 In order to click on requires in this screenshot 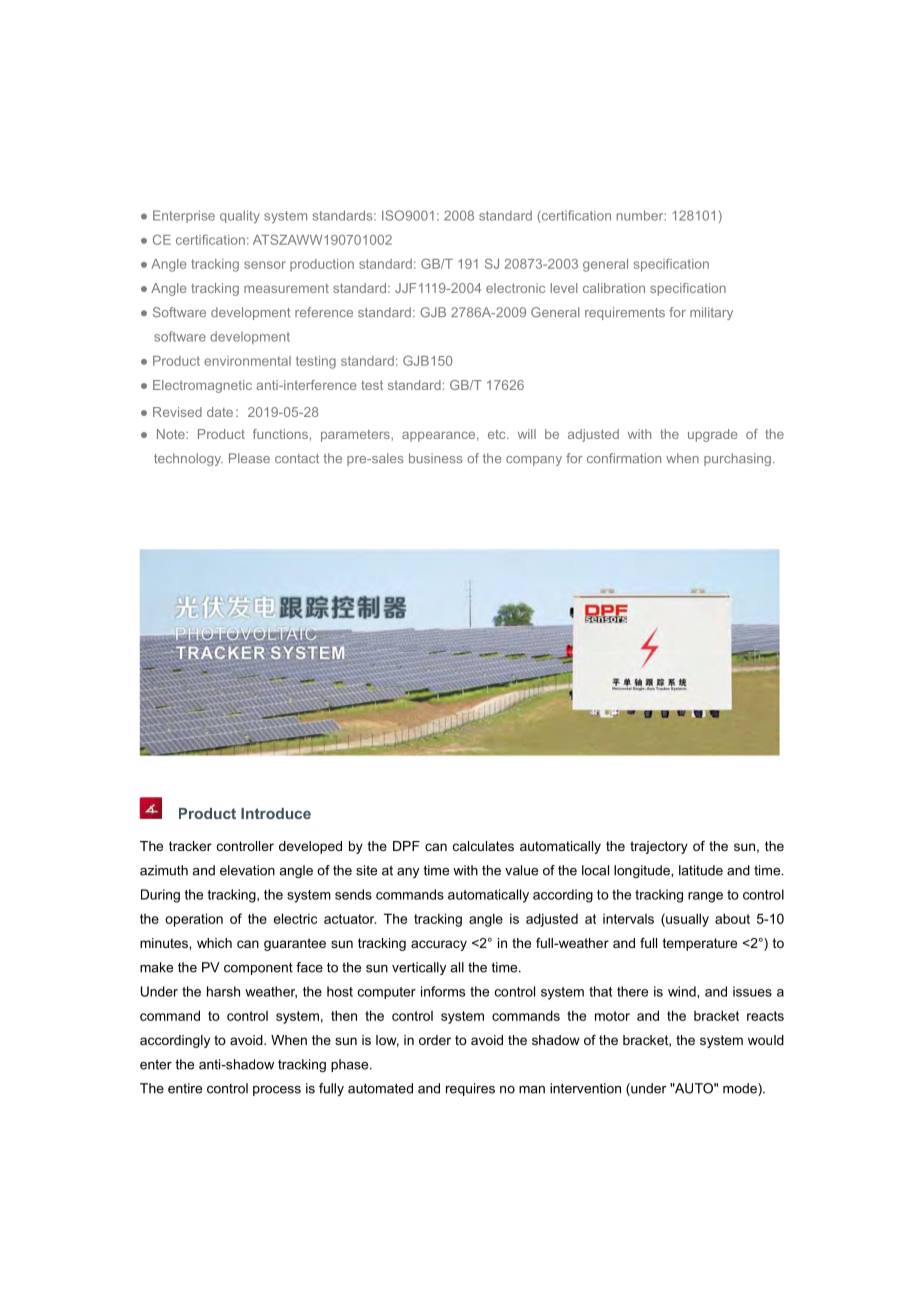, I will do `click(470, 1089)`.
